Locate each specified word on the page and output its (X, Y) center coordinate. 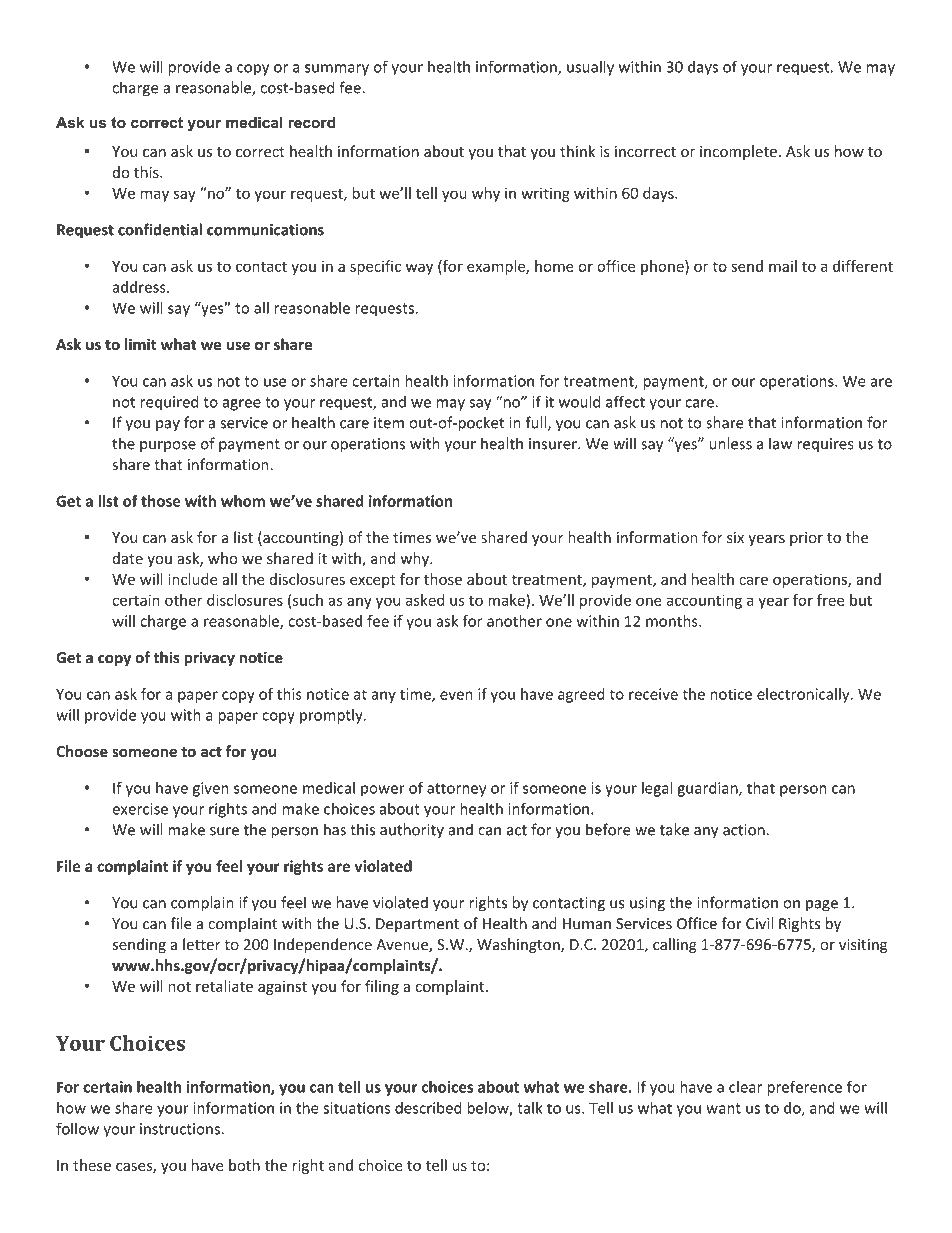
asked (425, 600)
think (577, 151)
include (192, 579)
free (830, 600)
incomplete (738, 152)
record (311, 122)
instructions (180, 1129)
